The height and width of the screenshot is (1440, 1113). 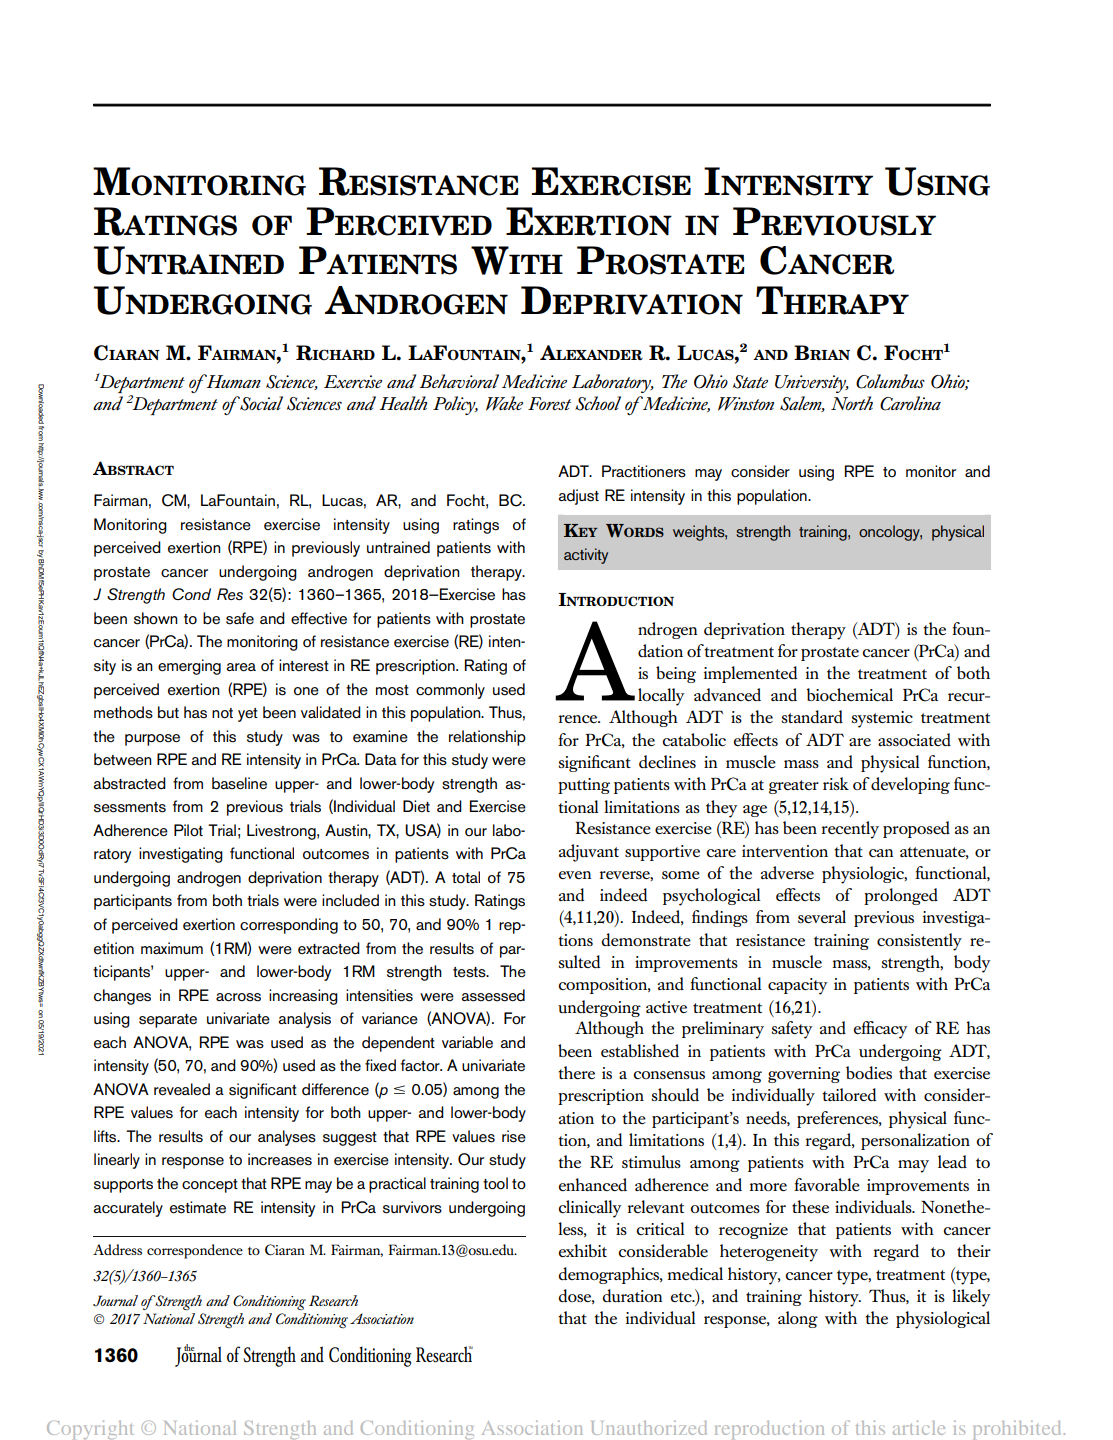 What do you see at coordinates (232, 381) in the screenshot?
I see `Human` at bounding box center [232, 381].
